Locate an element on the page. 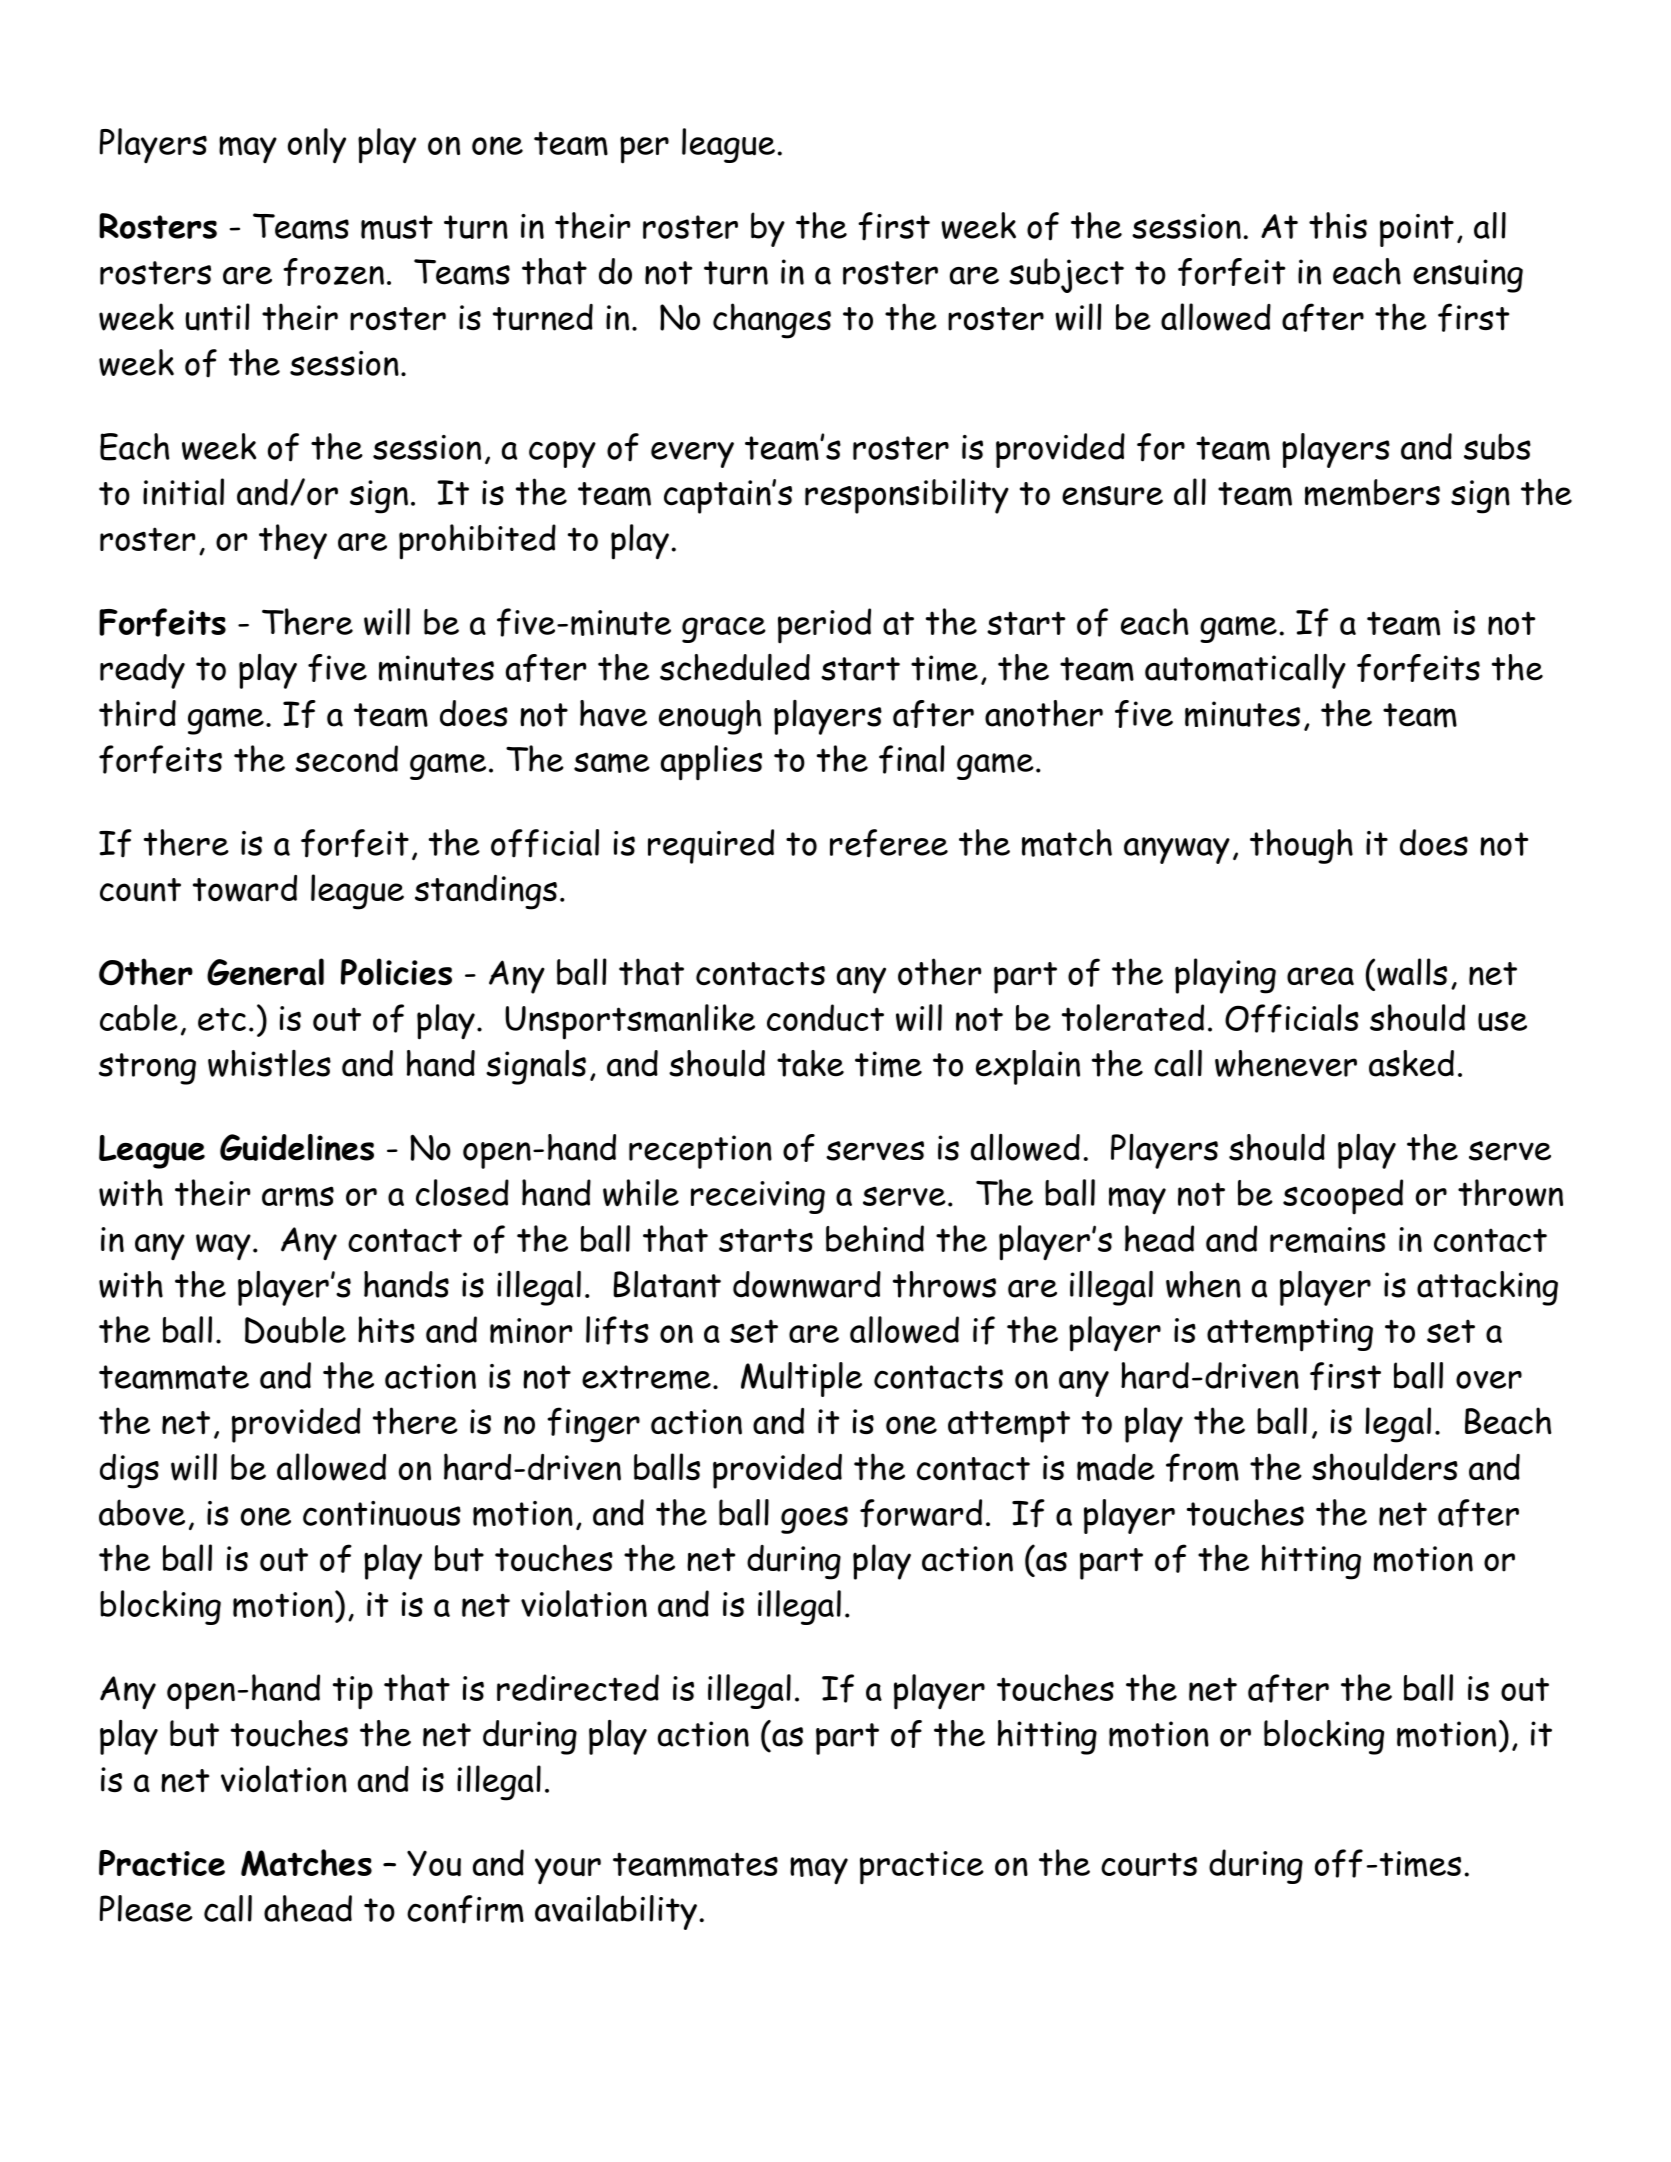  this is located at coordinates (1338, 225).
